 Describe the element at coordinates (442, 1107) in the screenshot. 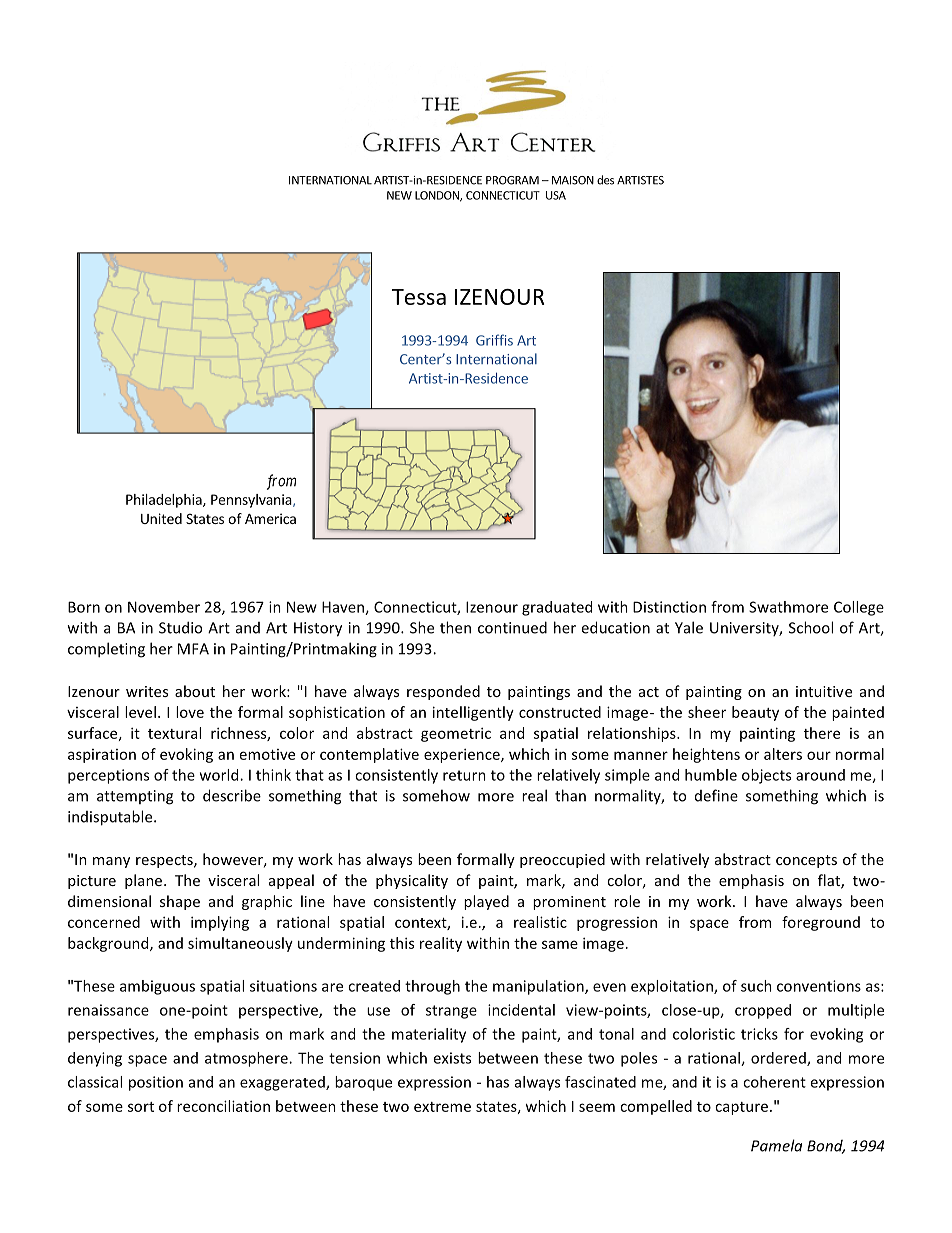

I see `extreme` at that location.
